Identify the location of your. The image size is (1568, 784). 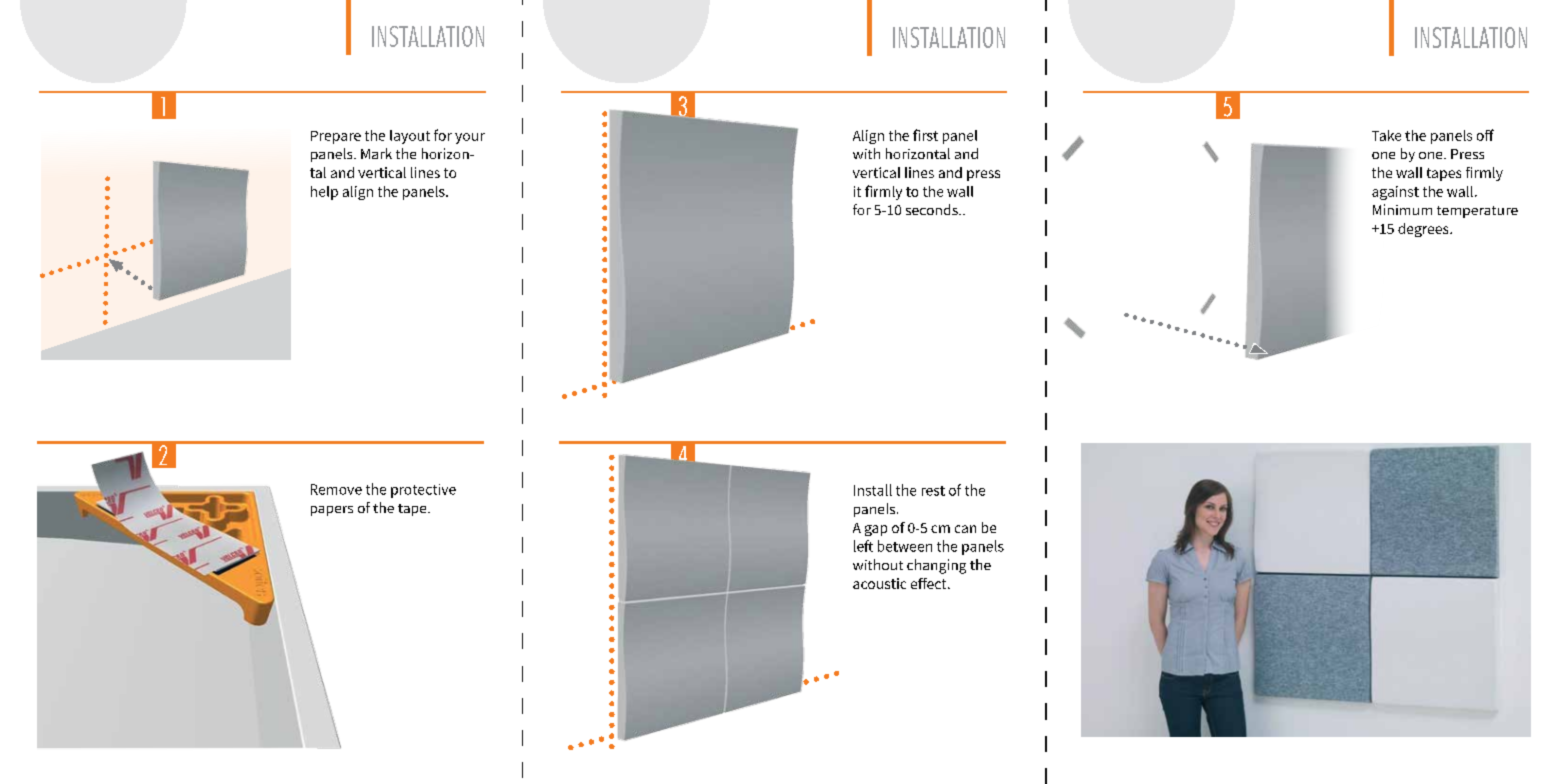
(470, 138).
